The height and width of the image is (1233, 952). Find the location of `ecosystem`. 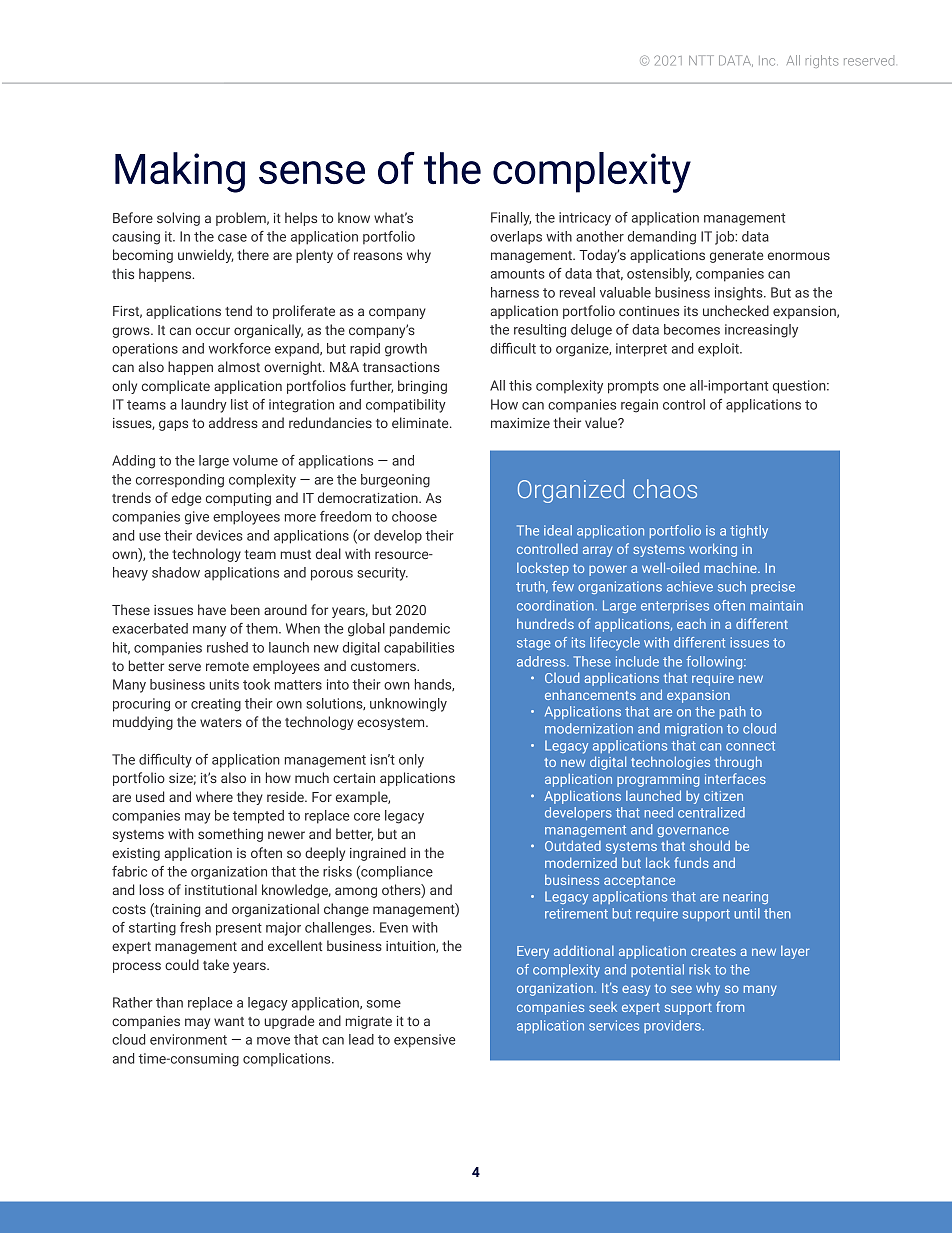

ecosystem is located at coordinates (392, 724).
